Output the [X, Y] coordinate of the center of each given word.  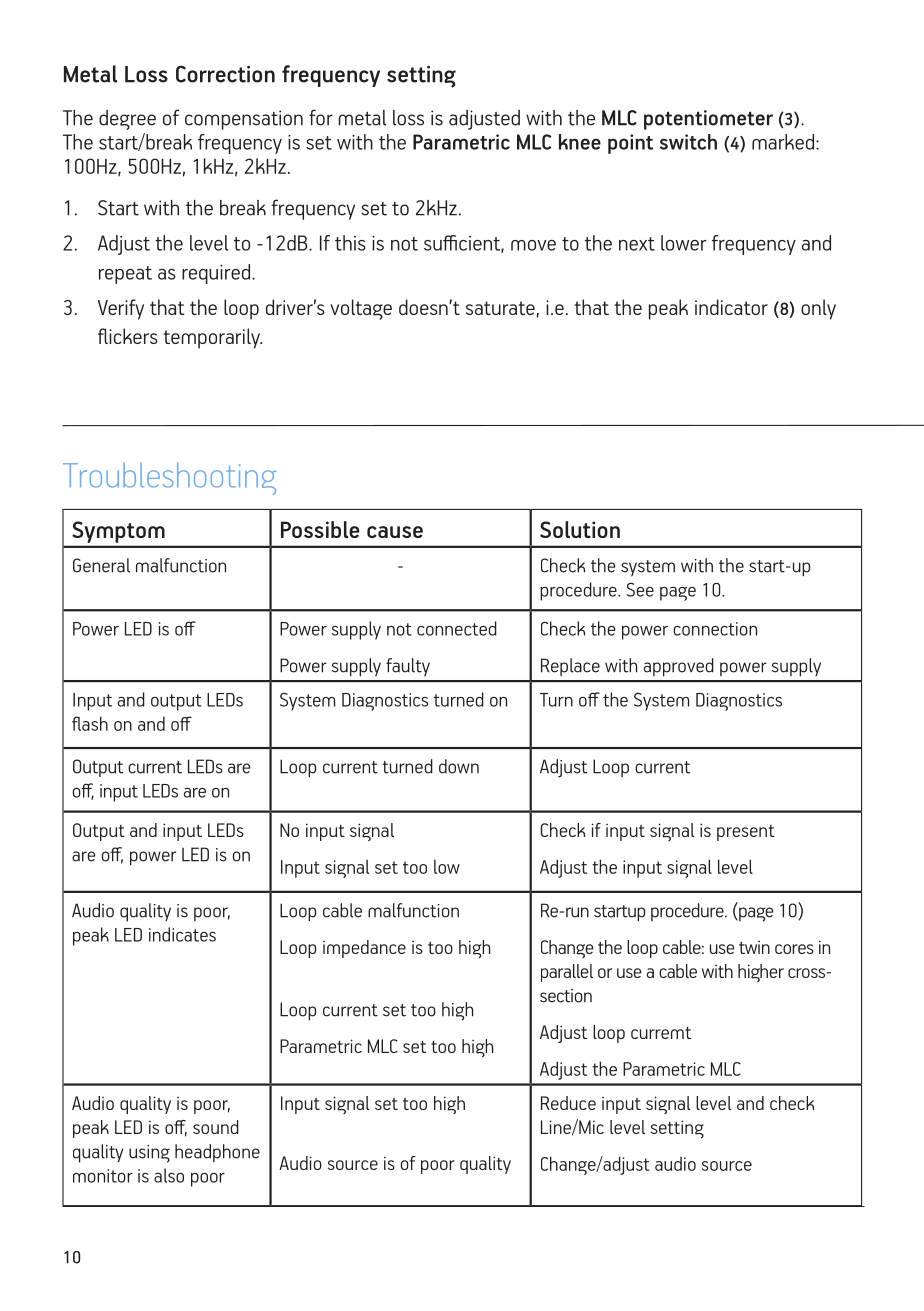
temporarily [212, 338]
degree [127, 120]
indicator [731, 307]
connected [457, 628]
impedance [364, 949]
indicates [182, 934]
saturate [500, 308]
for [321, 117]
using [149, 1154]
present [746, 833]
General [101, 565]
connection [715, 629]
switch [688, 142]
